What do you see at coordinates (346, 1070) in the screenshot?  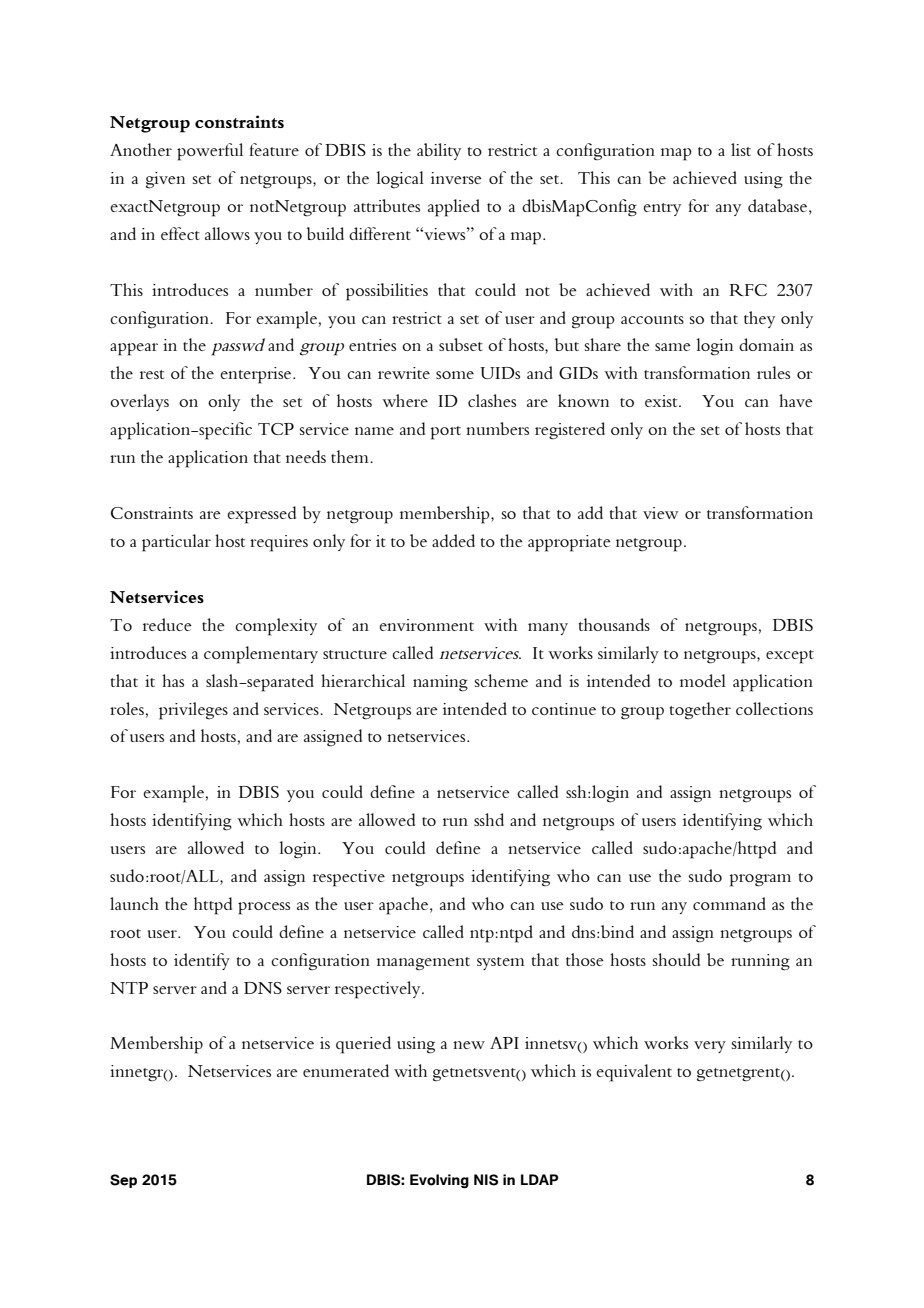 I see `enumerated` at bounding box center [346, 1070].
